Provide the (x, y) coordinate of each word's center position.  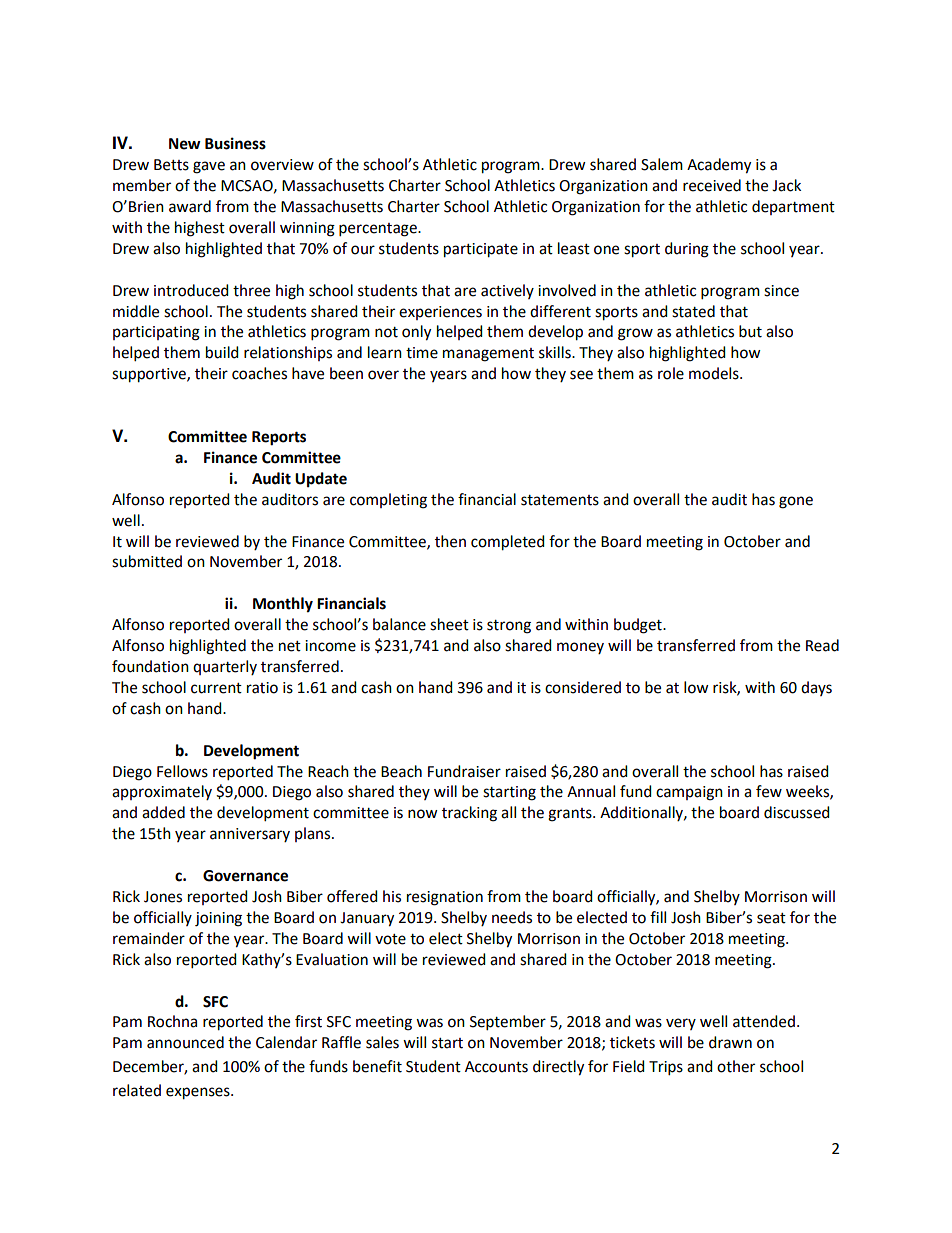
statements (560, 500)
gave (209, 167)
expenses (199, 1093)
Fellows (182, 771)
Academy (719, 166)
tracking (469, 814)
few (769, 791)
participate (481, 250)
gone (796, 502)
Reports (279, 438)
